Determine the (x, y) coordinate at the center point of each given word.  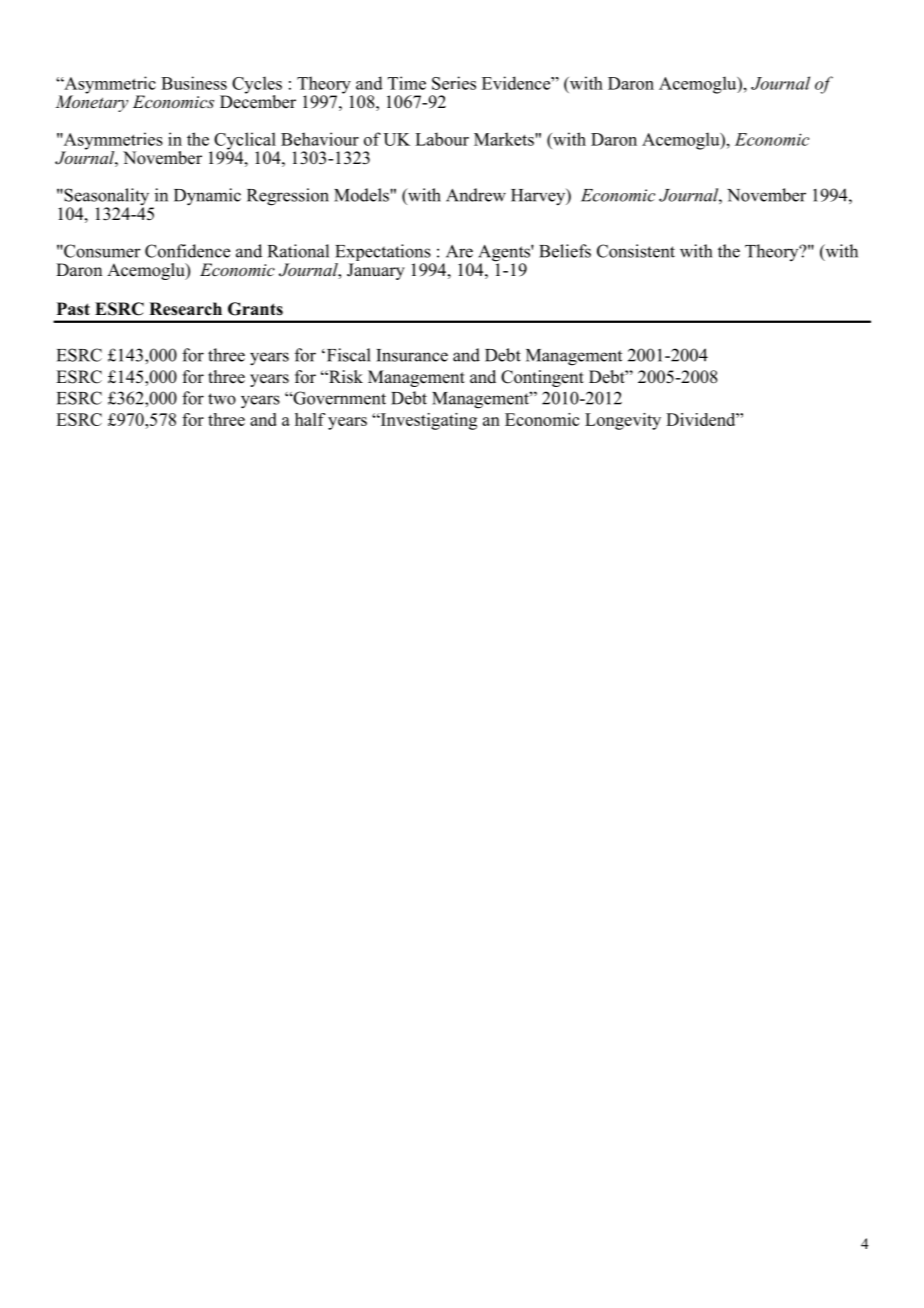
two (222, 399)
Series (454, 83)
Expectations (384, 254)
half (310, 419)
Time (407, 83)
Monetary (91, 102)
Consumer (101, 251)
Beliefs (565, 251)
